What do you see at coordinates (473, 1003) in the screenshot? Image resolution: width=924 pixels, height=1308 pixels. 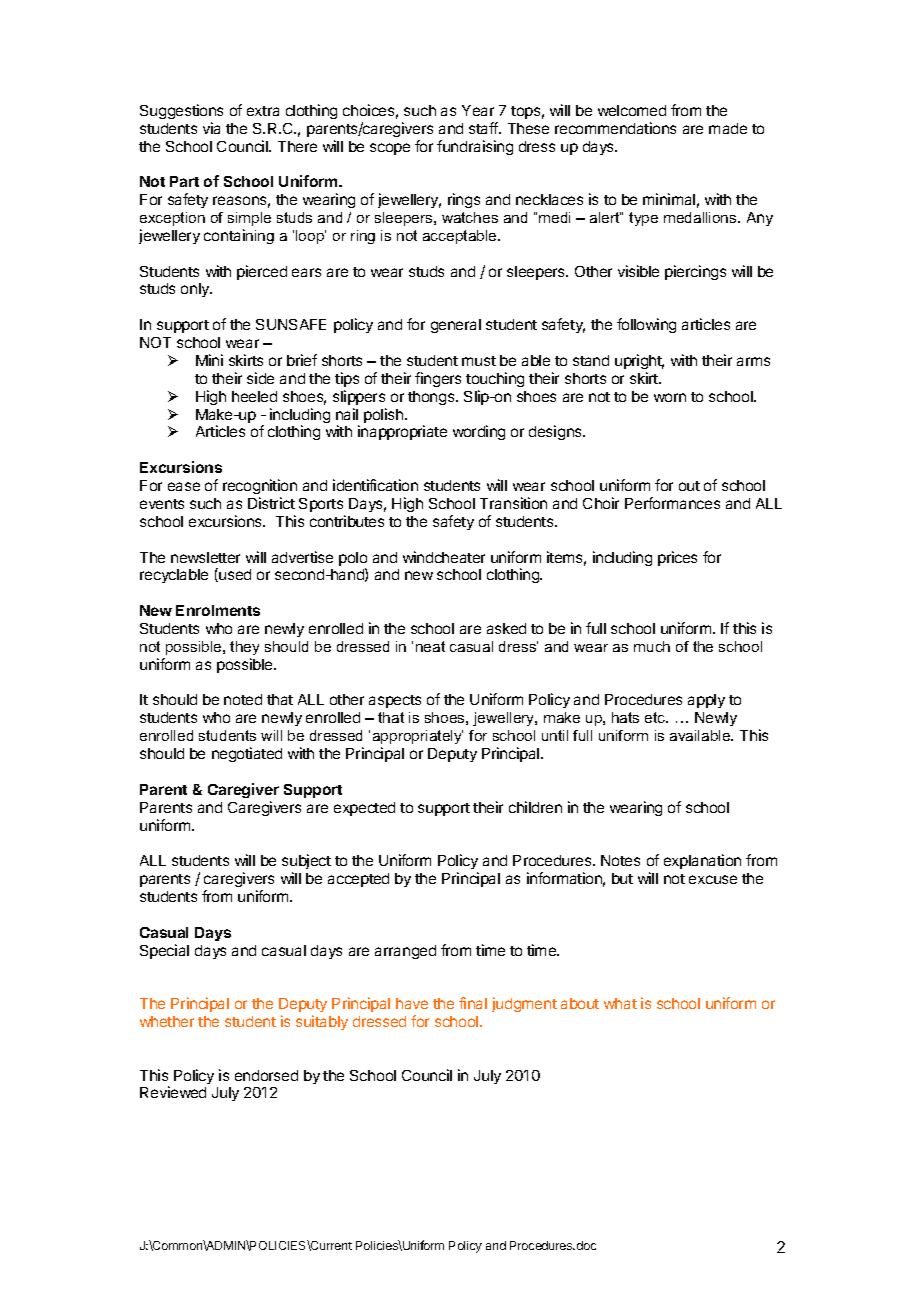 I see `final` at bounding box center [473, 1003].
